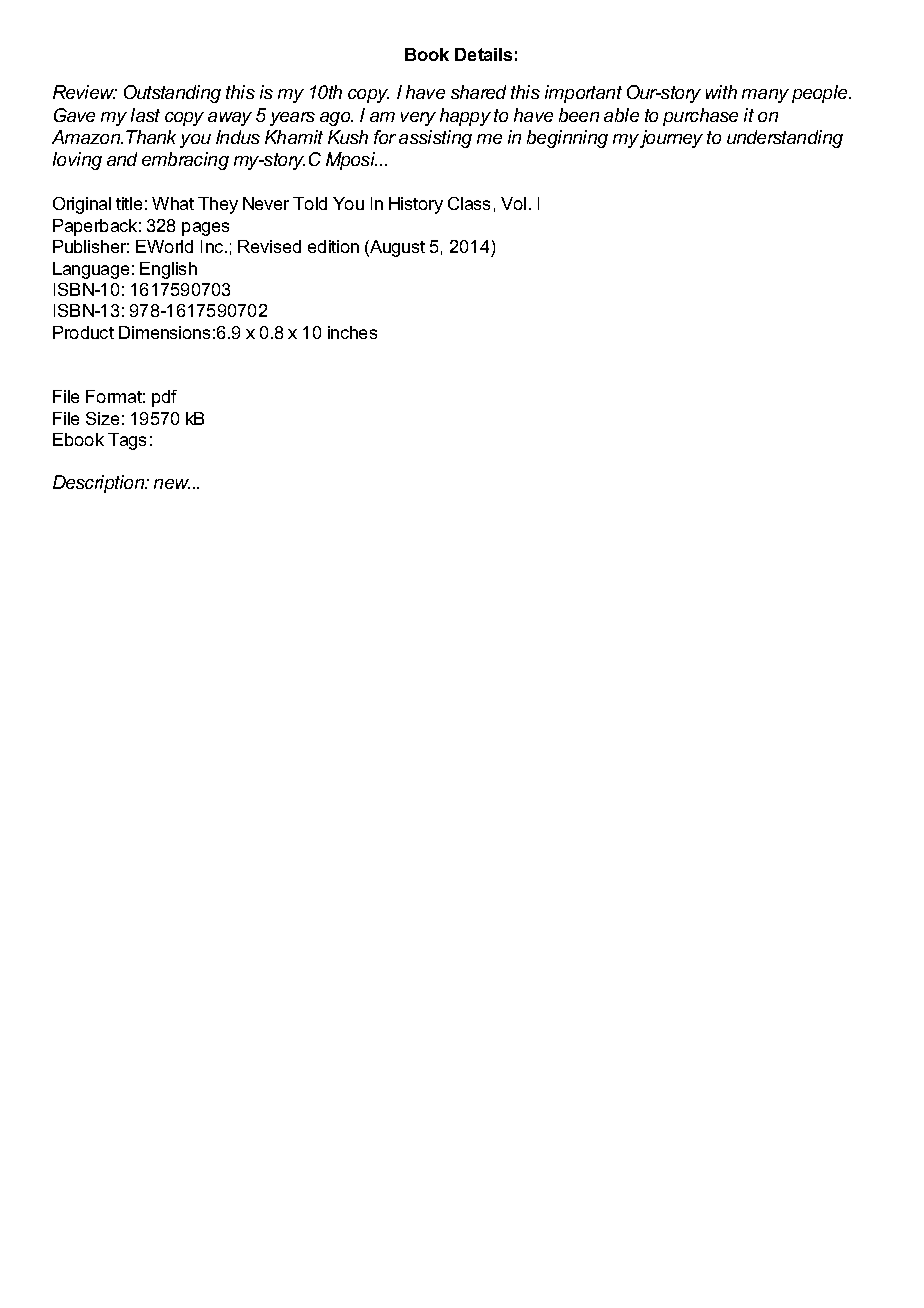 The width and height of the screenshot is (924, 1308). What do you see at coordinates (127, 441) in the screenshot?
I see `Tags` at bounding box center [127, 441].
